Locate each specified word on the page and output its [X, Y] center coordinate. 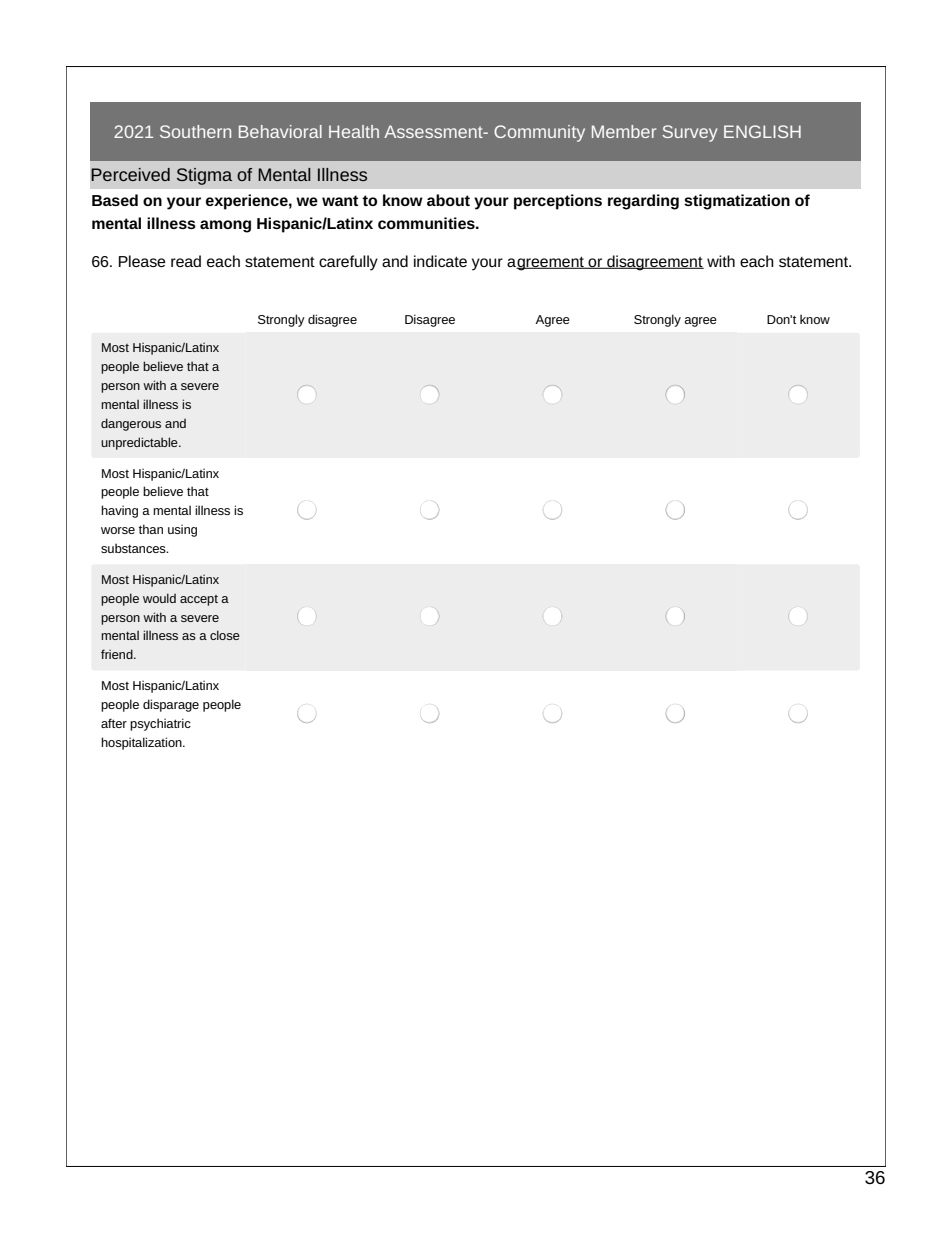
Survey [689, 133]
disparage [171, 705]
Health [354, 131]
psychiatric [160, 724]
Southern [195, 131]
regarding [643, 202]
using [182, 530]
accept [199, 600]
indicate [440, 261]
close [225, 635]
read [186, 261]
